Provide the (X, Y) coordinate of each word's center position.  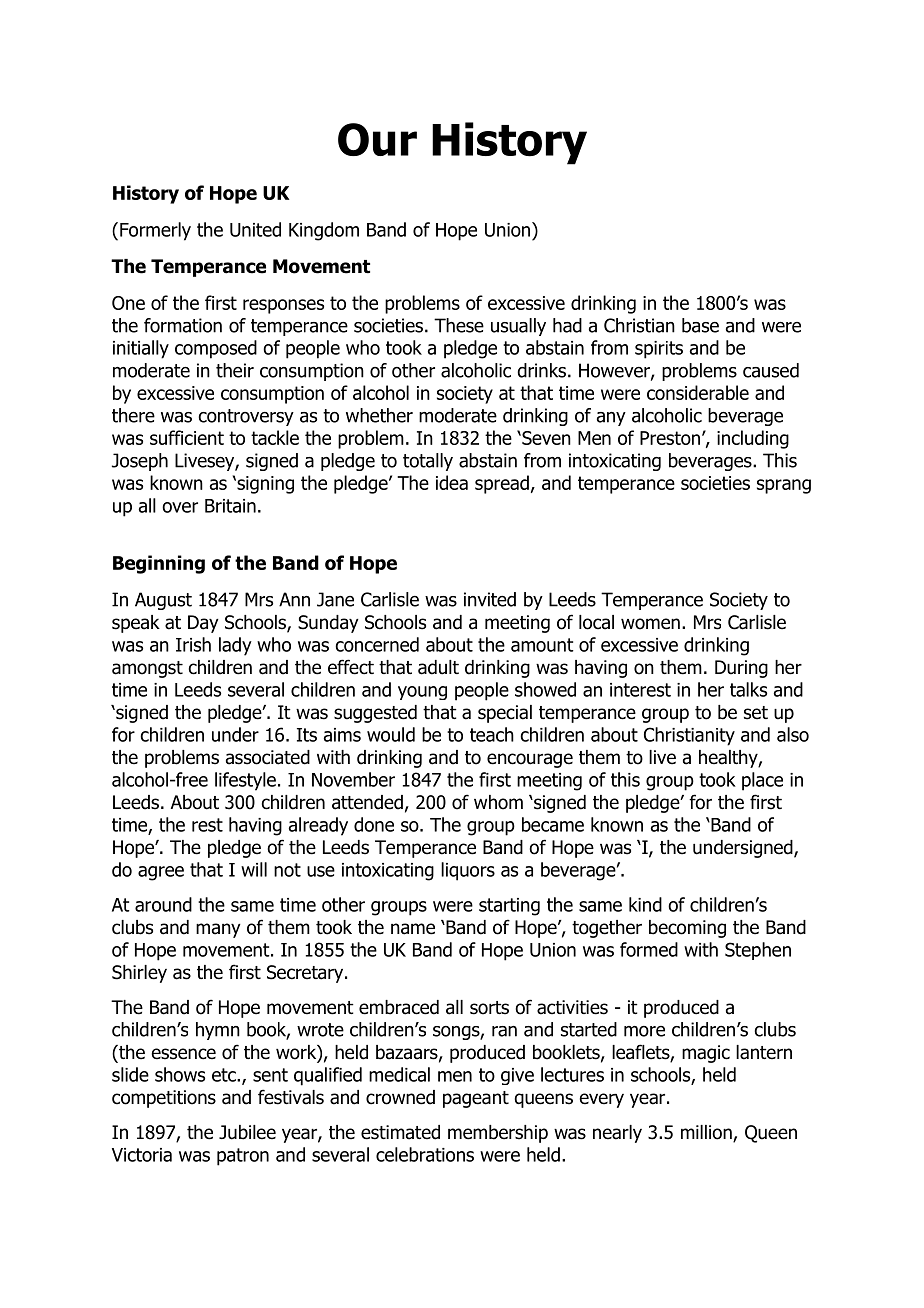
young (422, 693)
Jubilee (247, 1132)
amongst (147, 669)
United (255, 229)
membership (498, 1134)
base (700, 325)
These (459, 325)
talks (748, 689)
